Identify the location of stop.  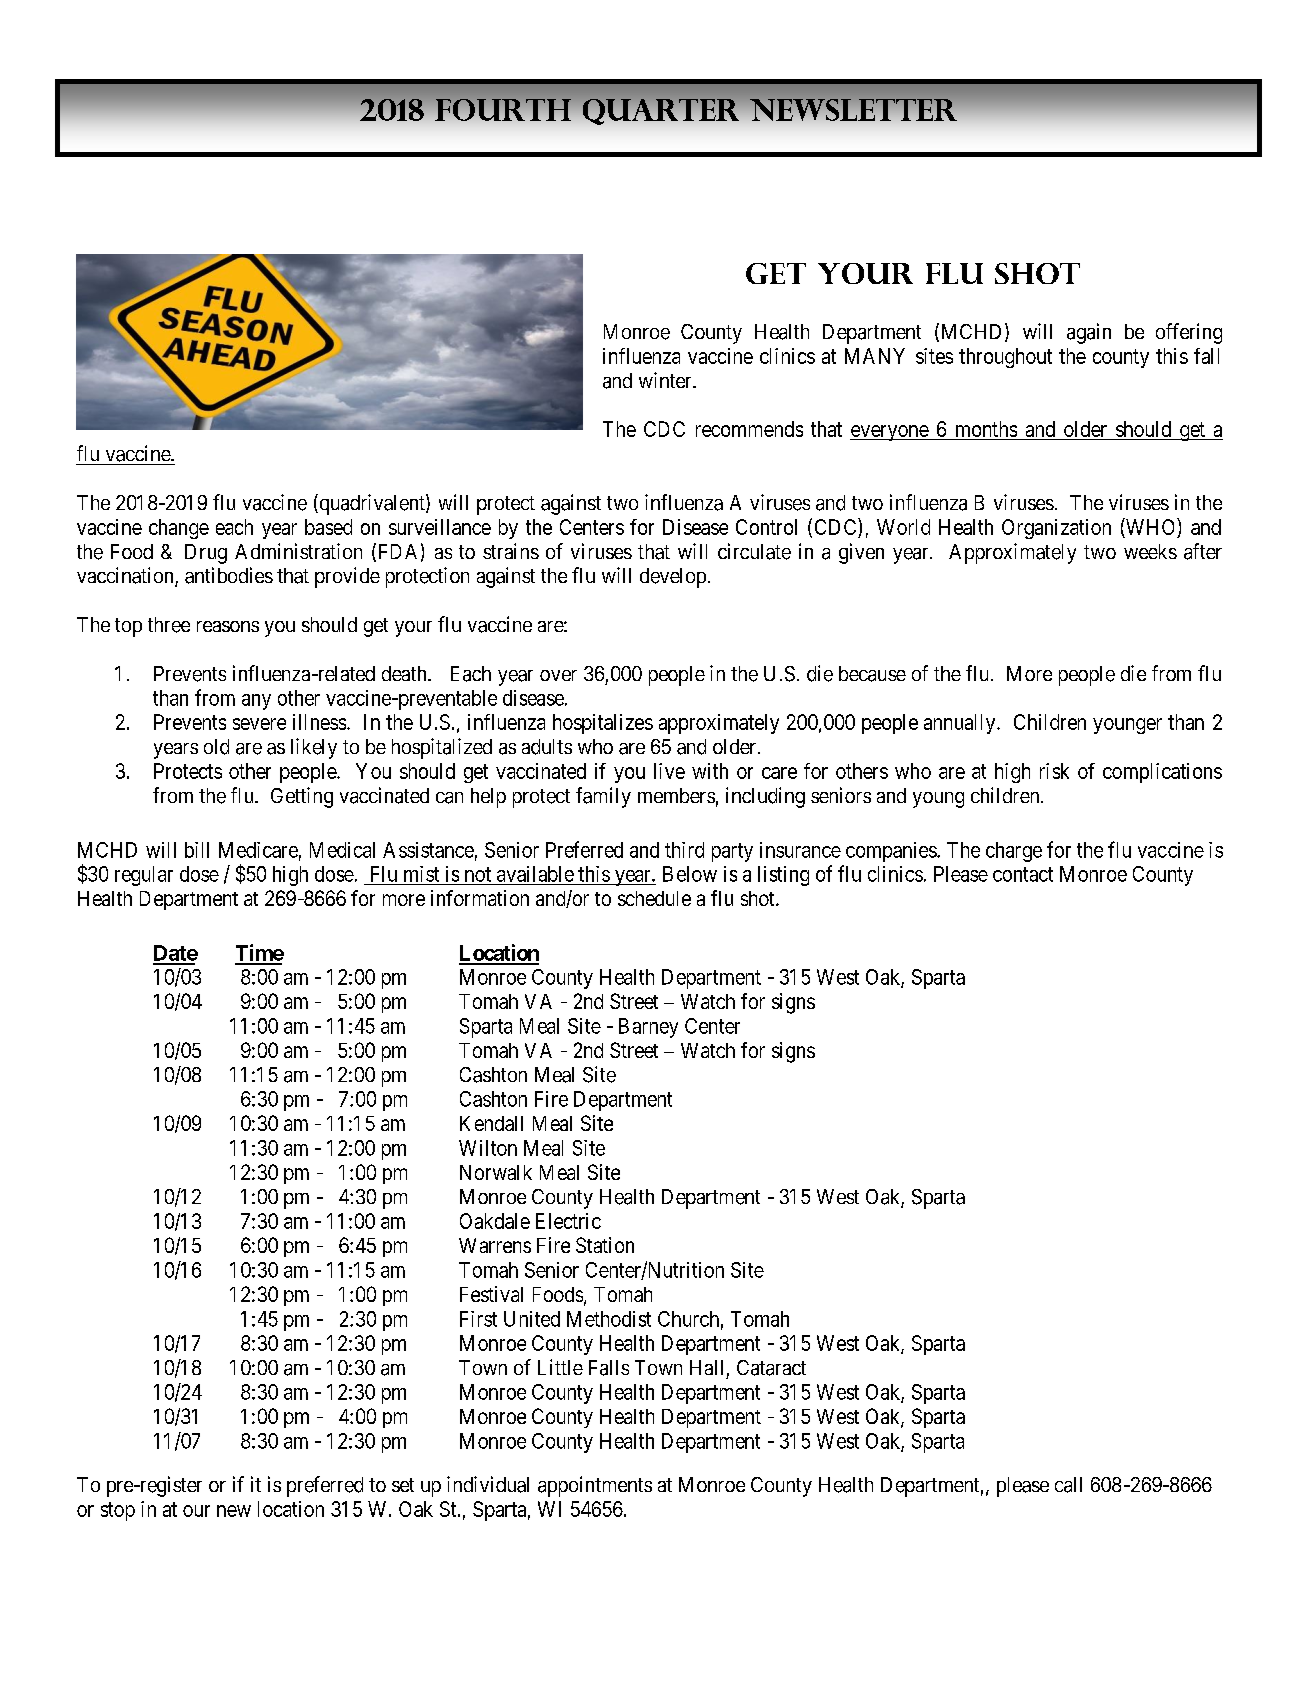
(118, 1511).
